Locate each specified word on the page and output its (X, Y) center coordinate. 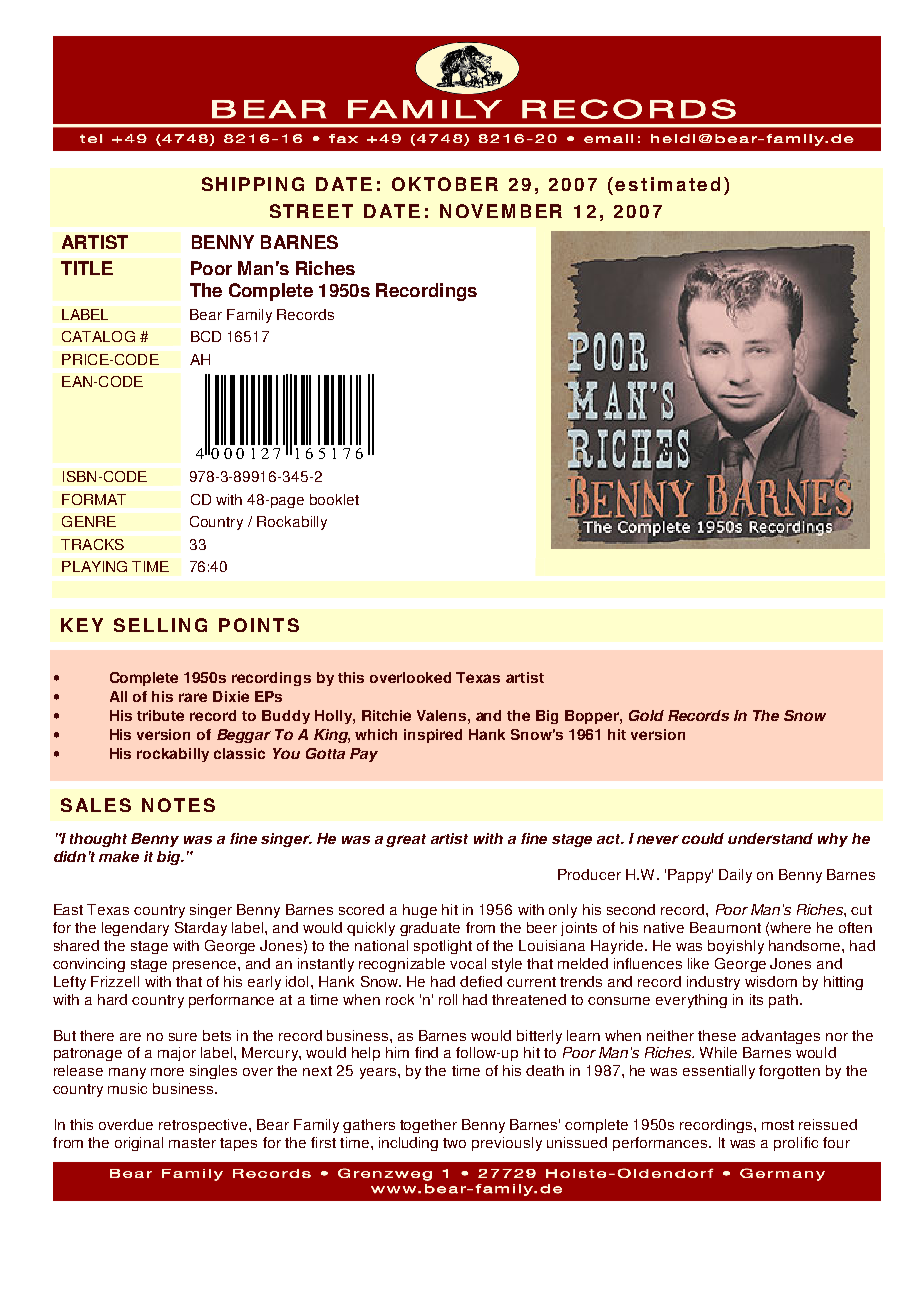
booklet (334, 499)
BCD (206, 336)
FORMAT (94, 499)
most (778, 1125)
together (428, 1126)
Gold (646, 715)
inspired (433, 736)
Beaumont (725, 927)
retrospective (204, 1126)
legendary (135, 929)
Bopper (593, 717)
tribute (160, 715)
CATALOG (98, 336)
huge (420, 911)
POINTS (259, 625)
